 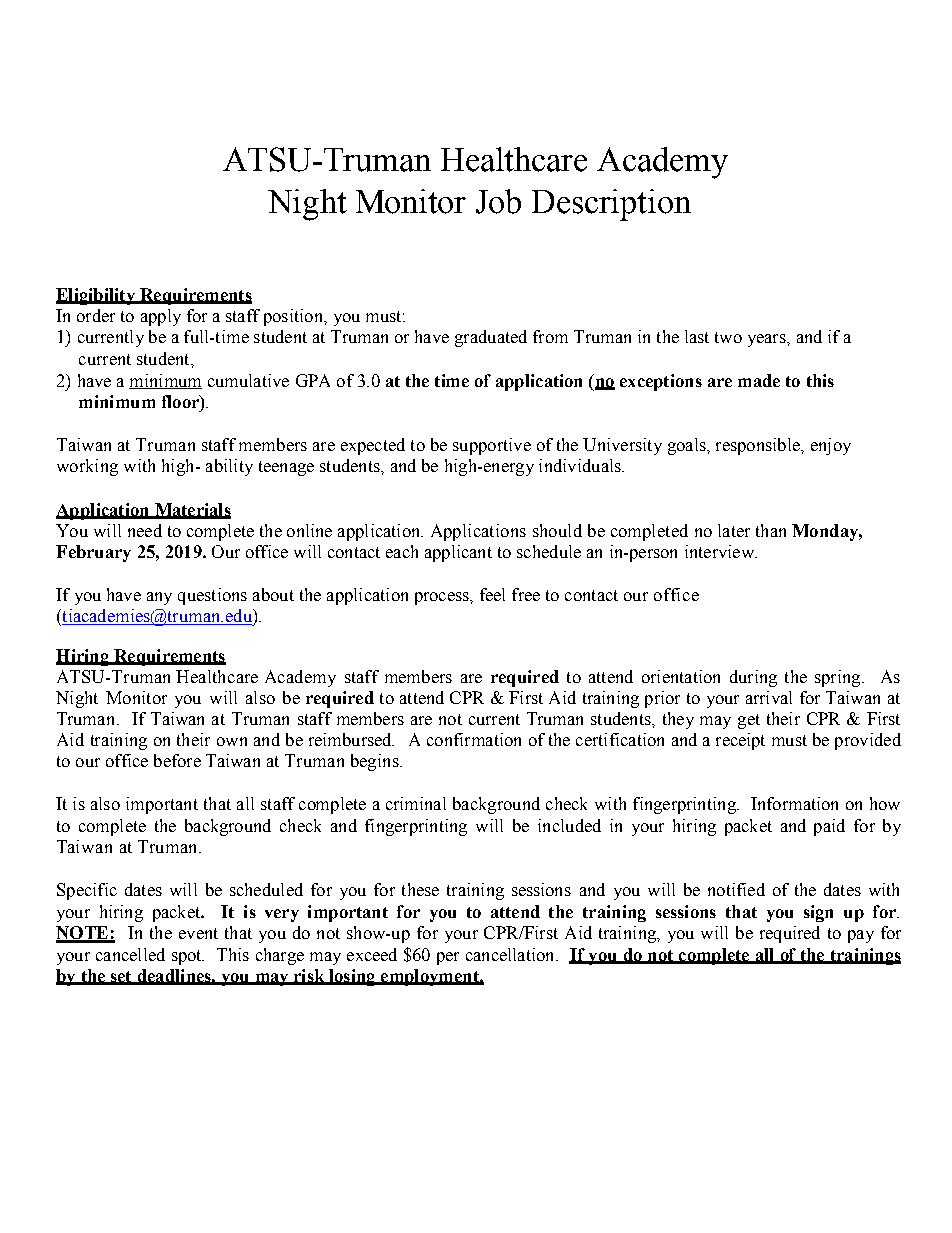 What do you see at coordinates (492, 594) in the screenshot?
I see `feel` at bounding box center [492, 594].
